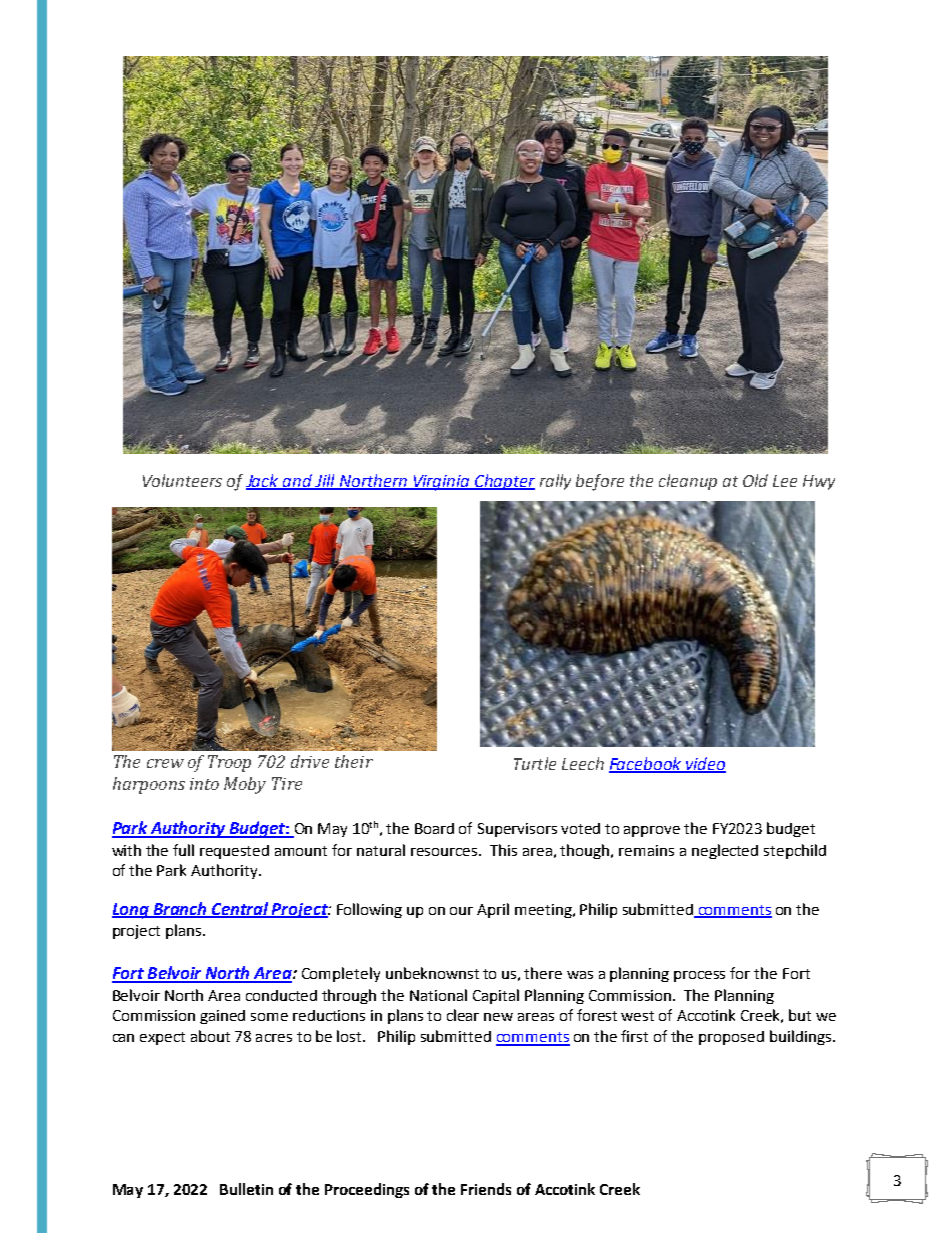  I want to click on Volunteers, so click(182, 480).
